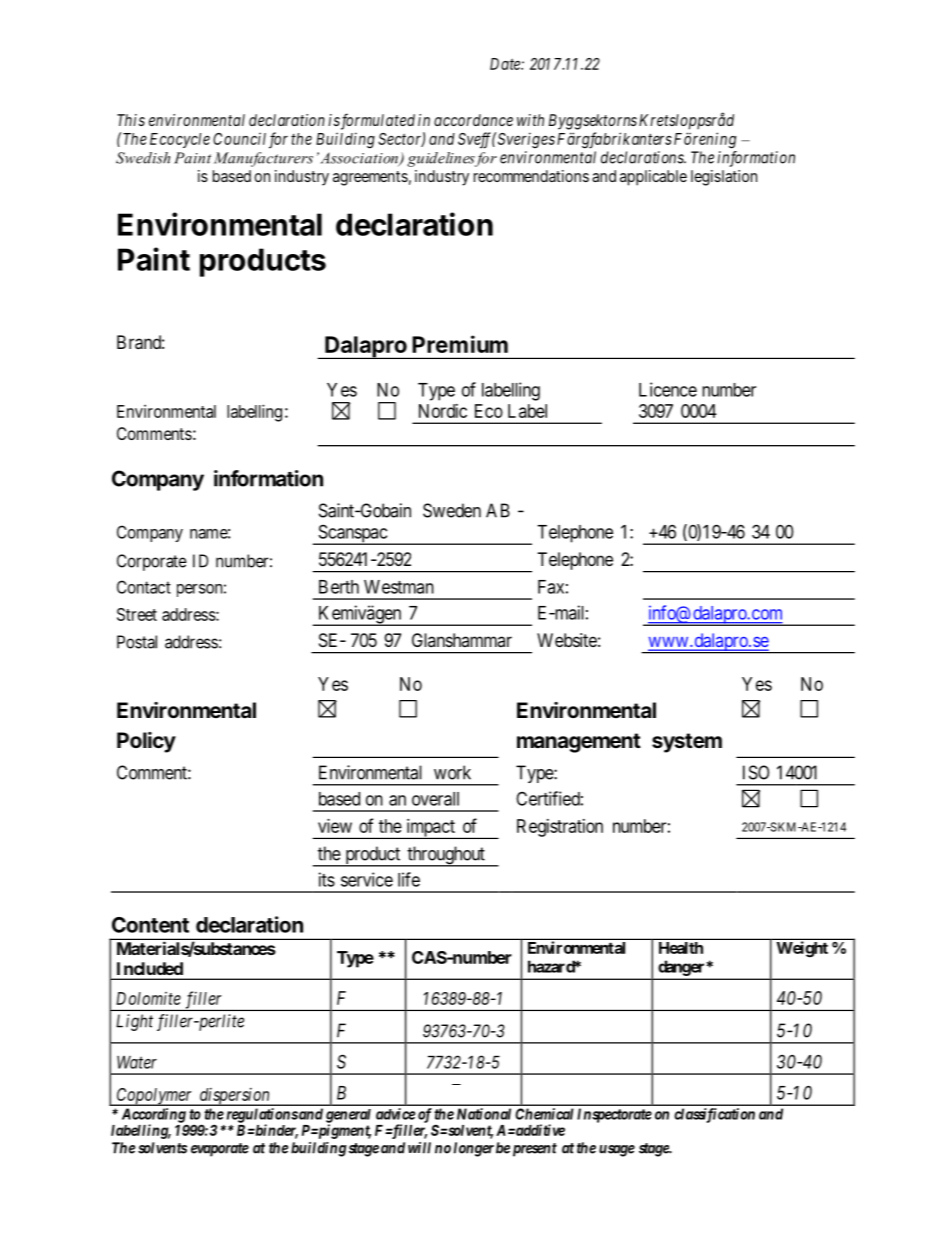 The image size is (952, 1233). What do you see at coordinates (484, 1114) in the image?
I see `National` at bounding box center [484, 1114].
